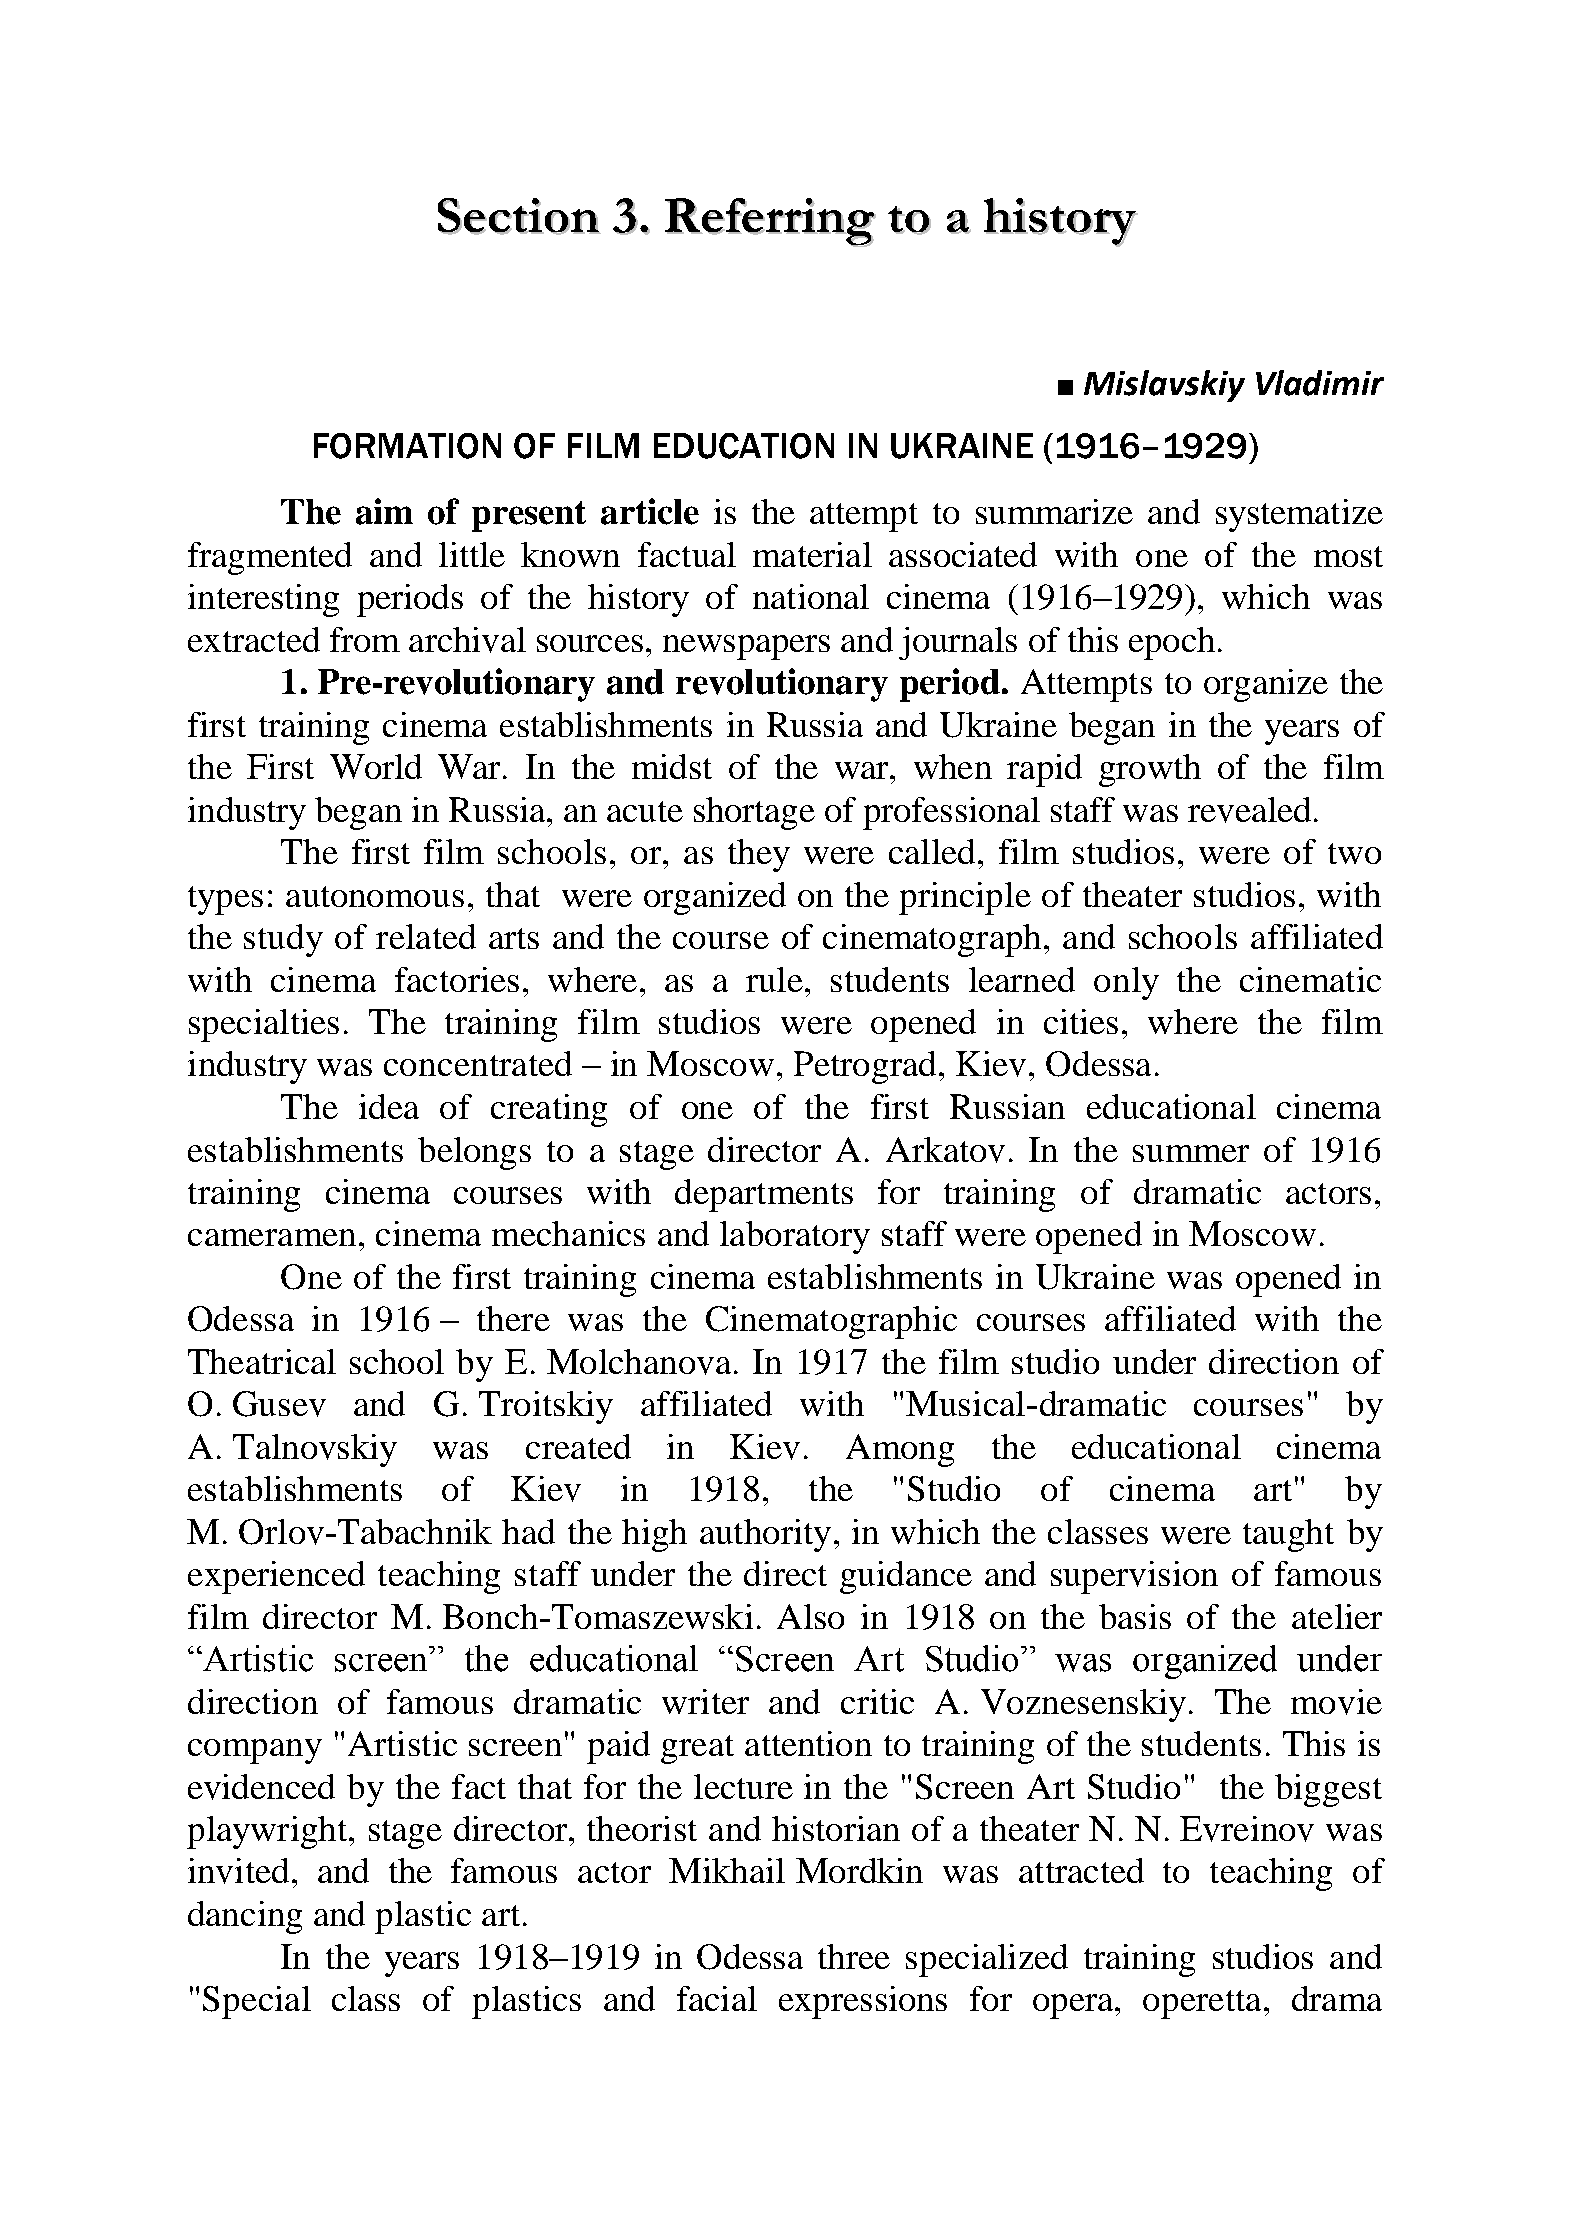  I want to click on material, so click(812, 554).
